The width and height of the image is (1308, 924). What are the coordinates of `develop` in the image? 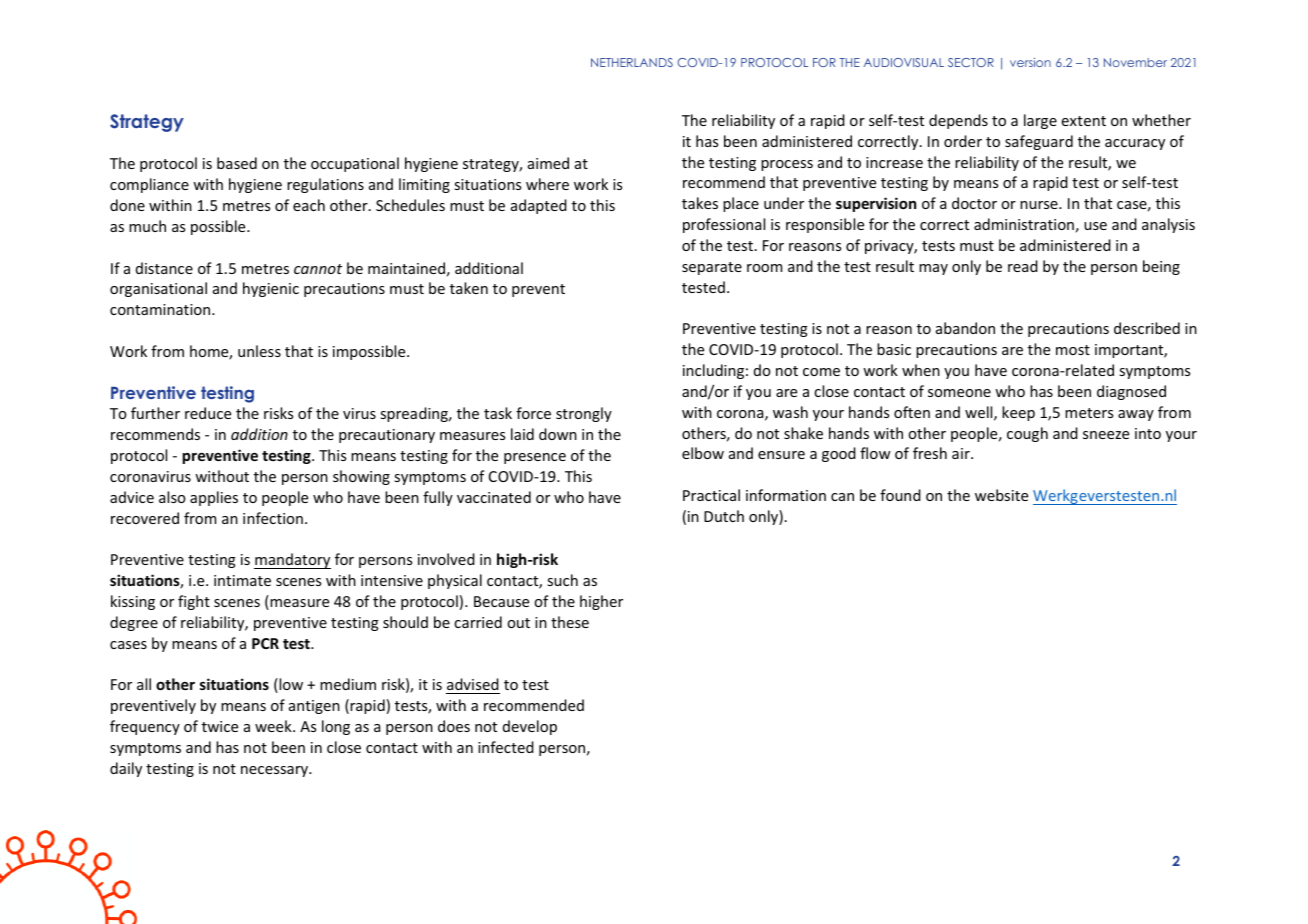 It's located at (530, 727).
